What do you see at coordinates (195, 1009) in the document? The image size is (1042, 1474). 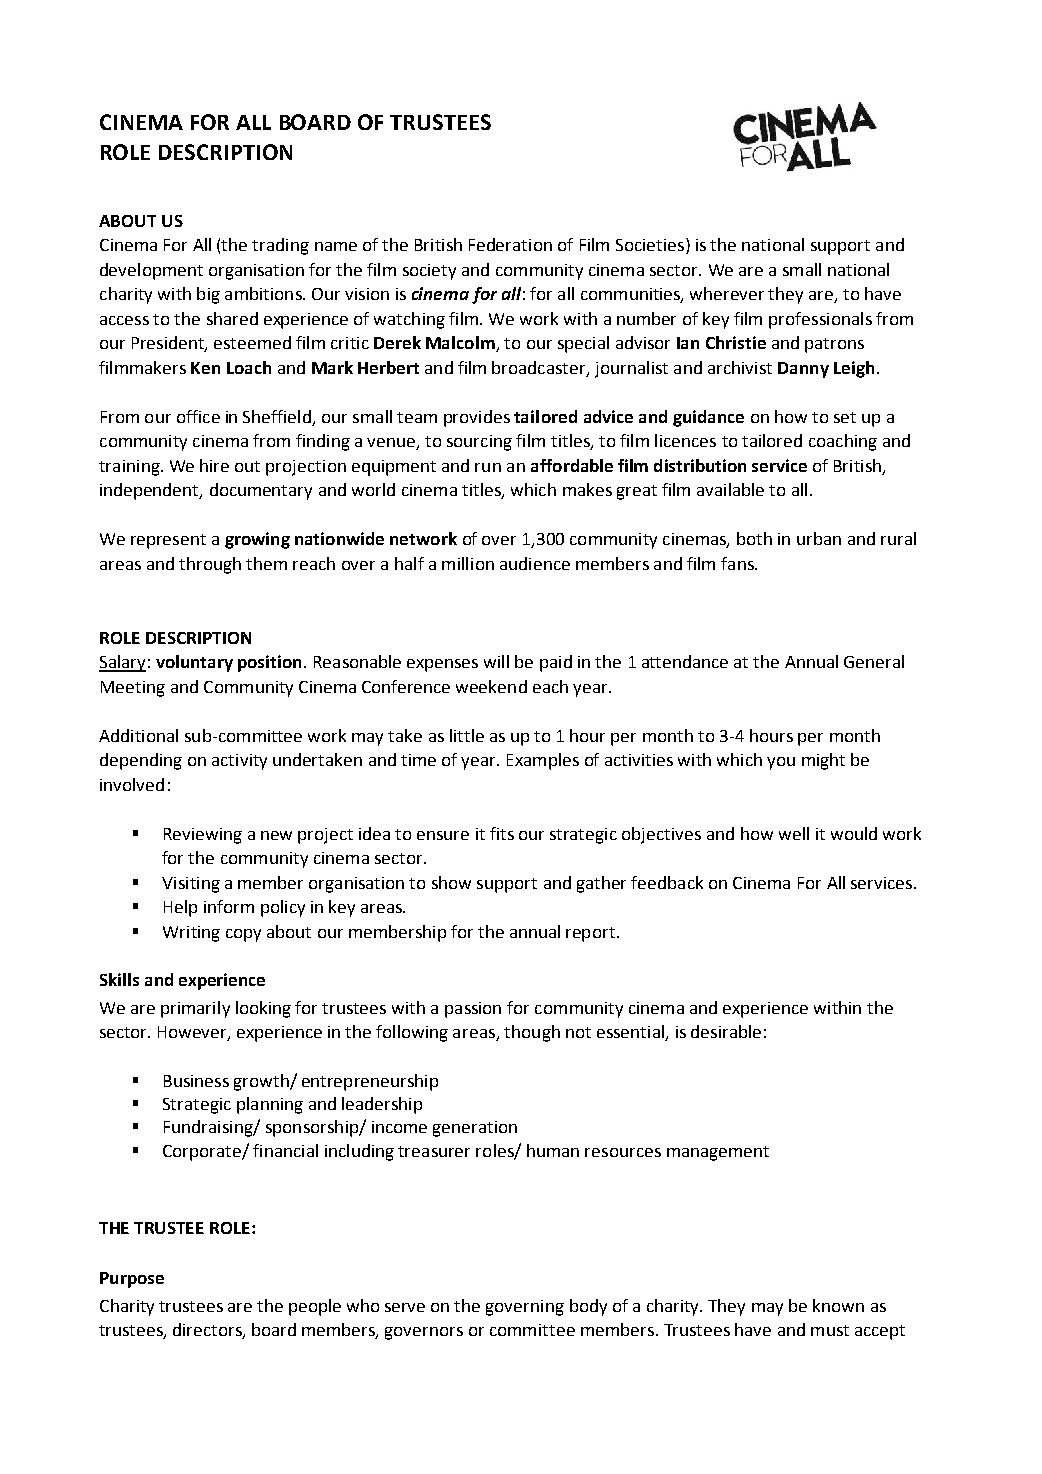 I see `primarily` at bounding box center [195, 1009].
